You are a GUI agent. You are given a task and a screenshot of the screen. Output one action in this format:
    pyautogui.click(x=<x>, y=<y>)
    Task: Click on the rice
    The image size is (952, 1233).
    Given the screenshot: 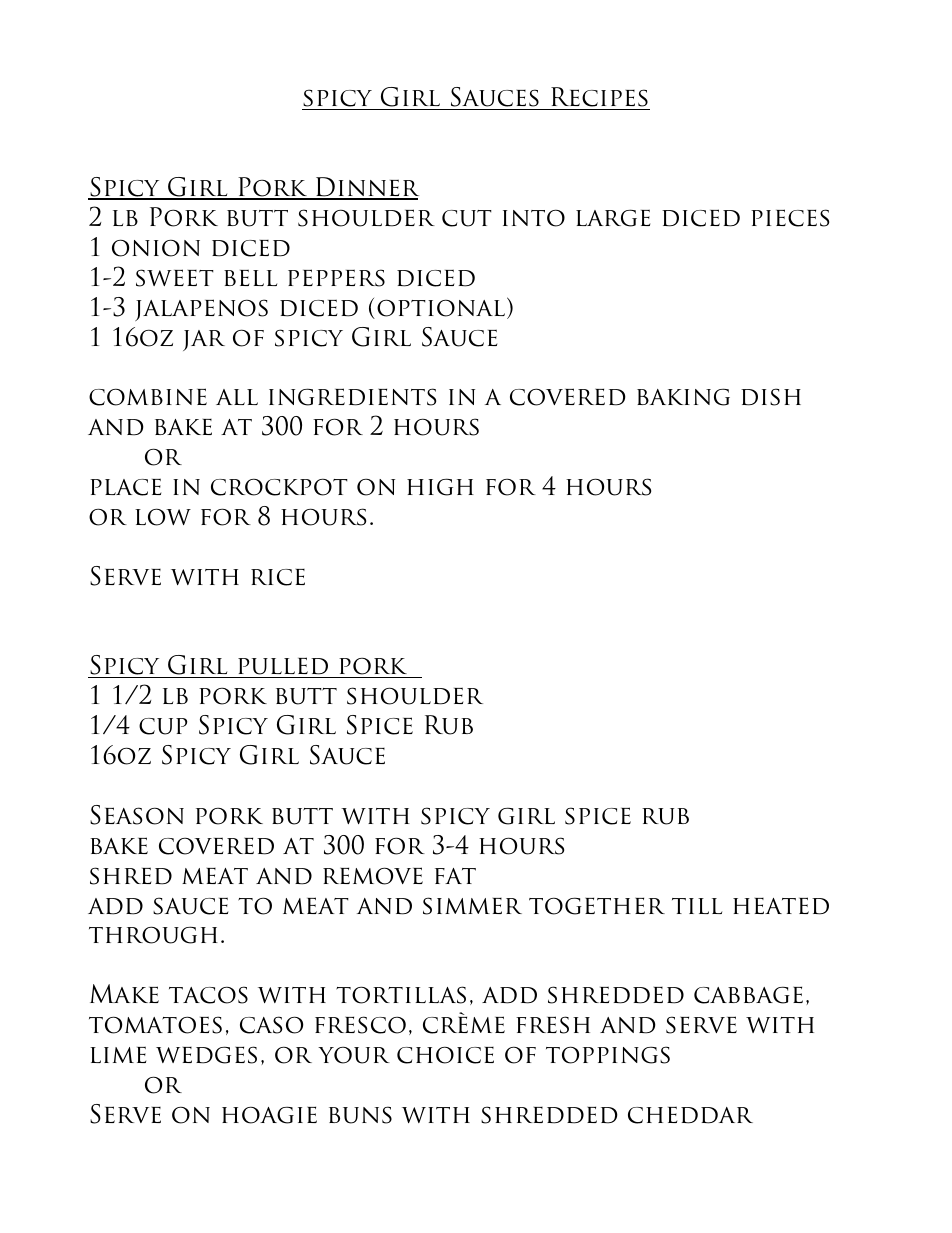 What is the action you would take?
    pyautogui.click(x=278, y=577)
